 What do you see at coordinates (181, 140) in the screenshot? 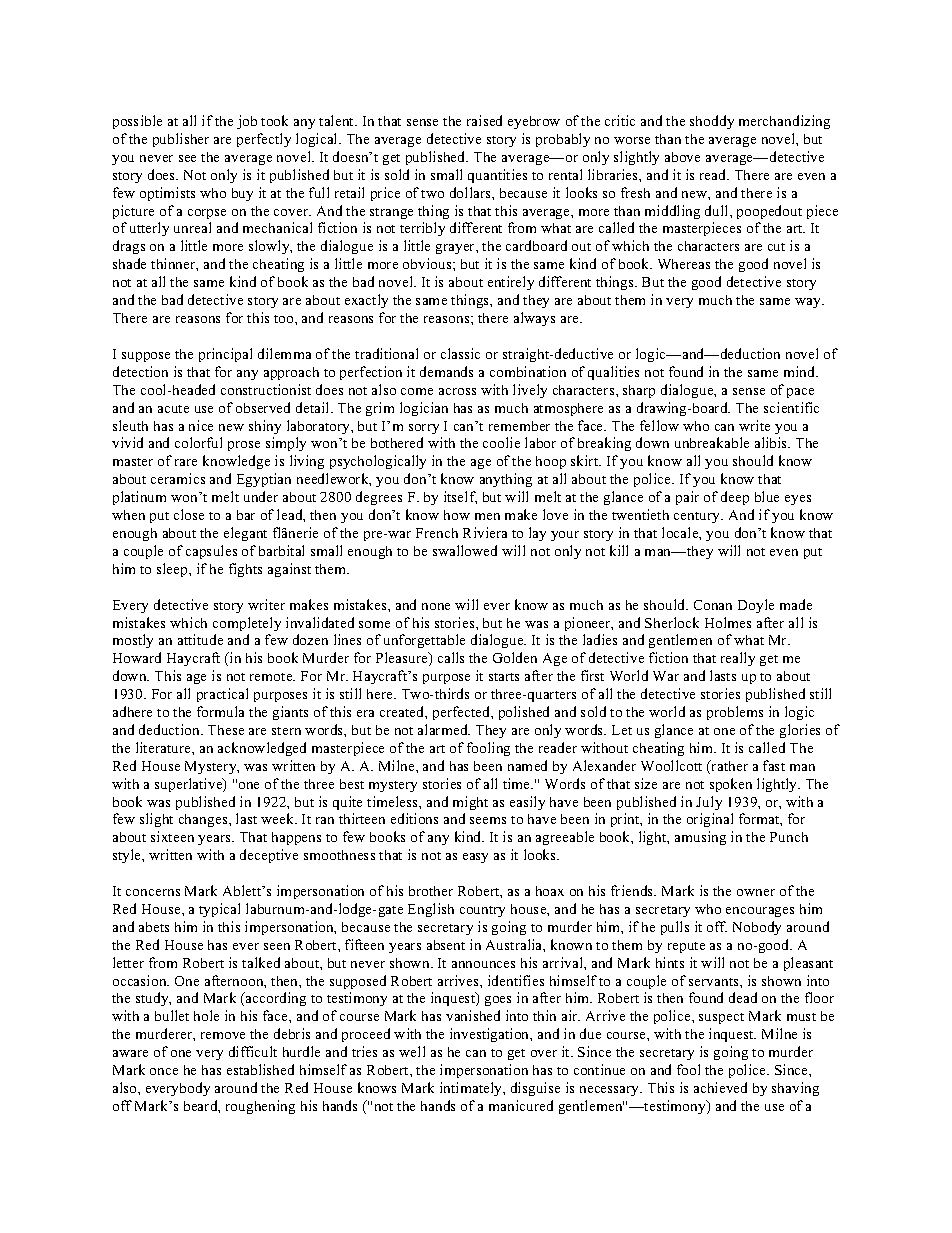
I see `publisher` at bounding box center [181, 140].
